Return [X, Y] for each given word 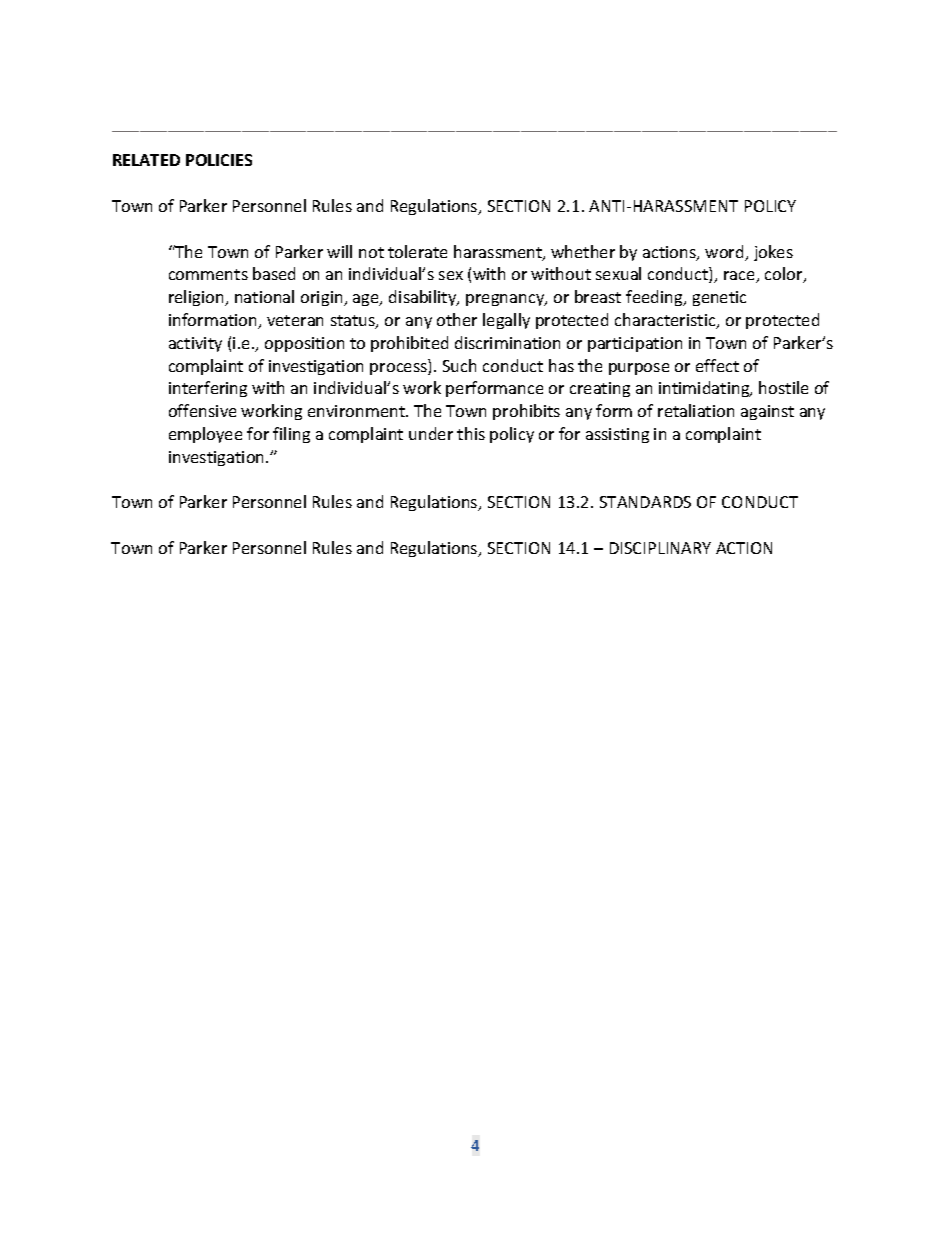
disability [424, 298]
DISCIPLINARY [660, 548]
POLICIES [219, 160]
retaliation [696, 410]
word [725, 253]
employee [205, 435]
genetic [719, 298]
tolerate [417, 251]
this [471, 433]
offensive [202, 410]
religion [197, 298]
